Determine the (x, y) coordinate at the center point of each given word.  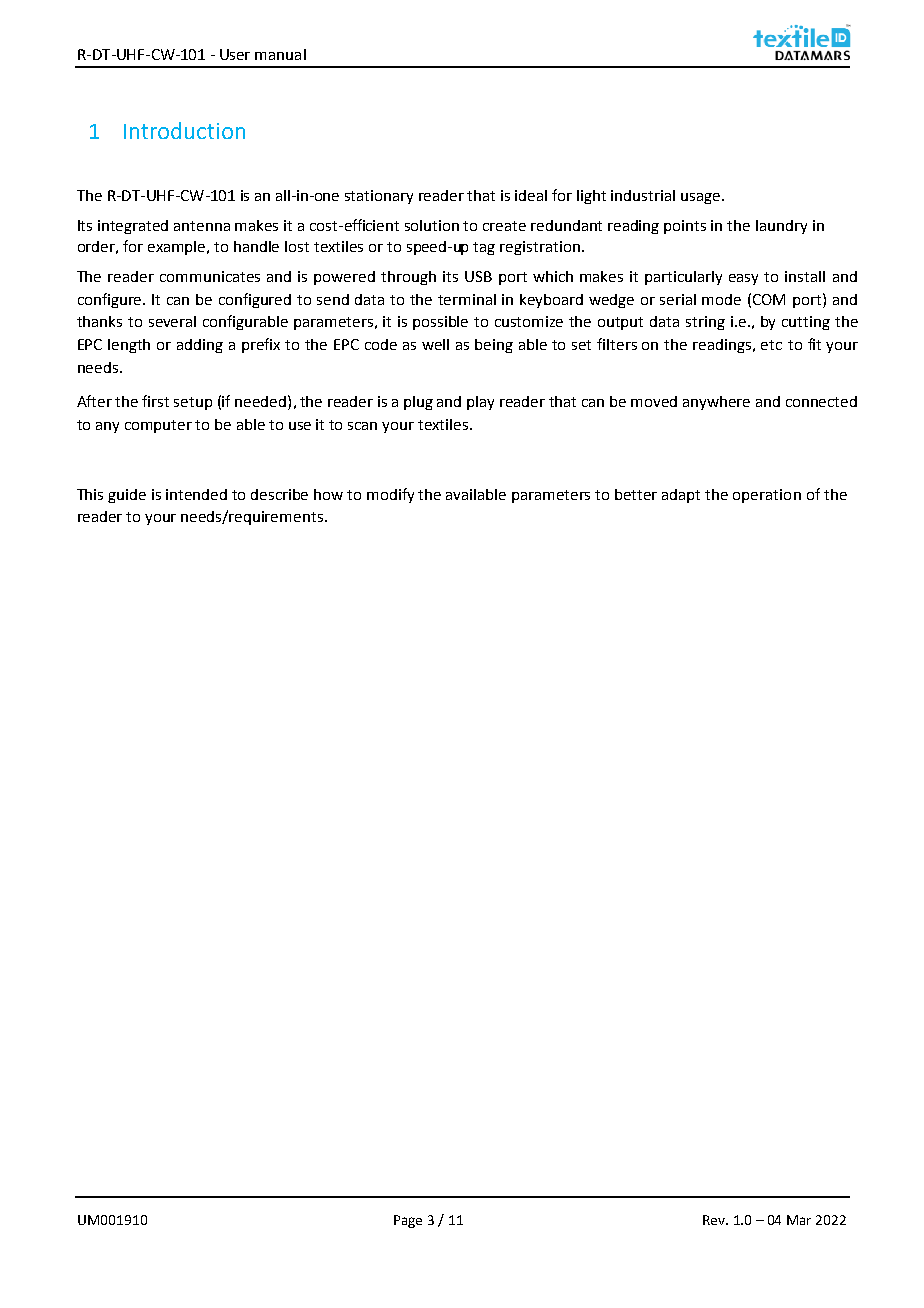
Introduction (184, 130)
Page (408, 1221)
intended (196, 494)
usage (700, 198)
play (480, 403)
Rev (715, 1220)
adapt (681, 496)
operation (767, 496)
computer (158, 426)
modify (390, 495)
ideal (531, 195)
